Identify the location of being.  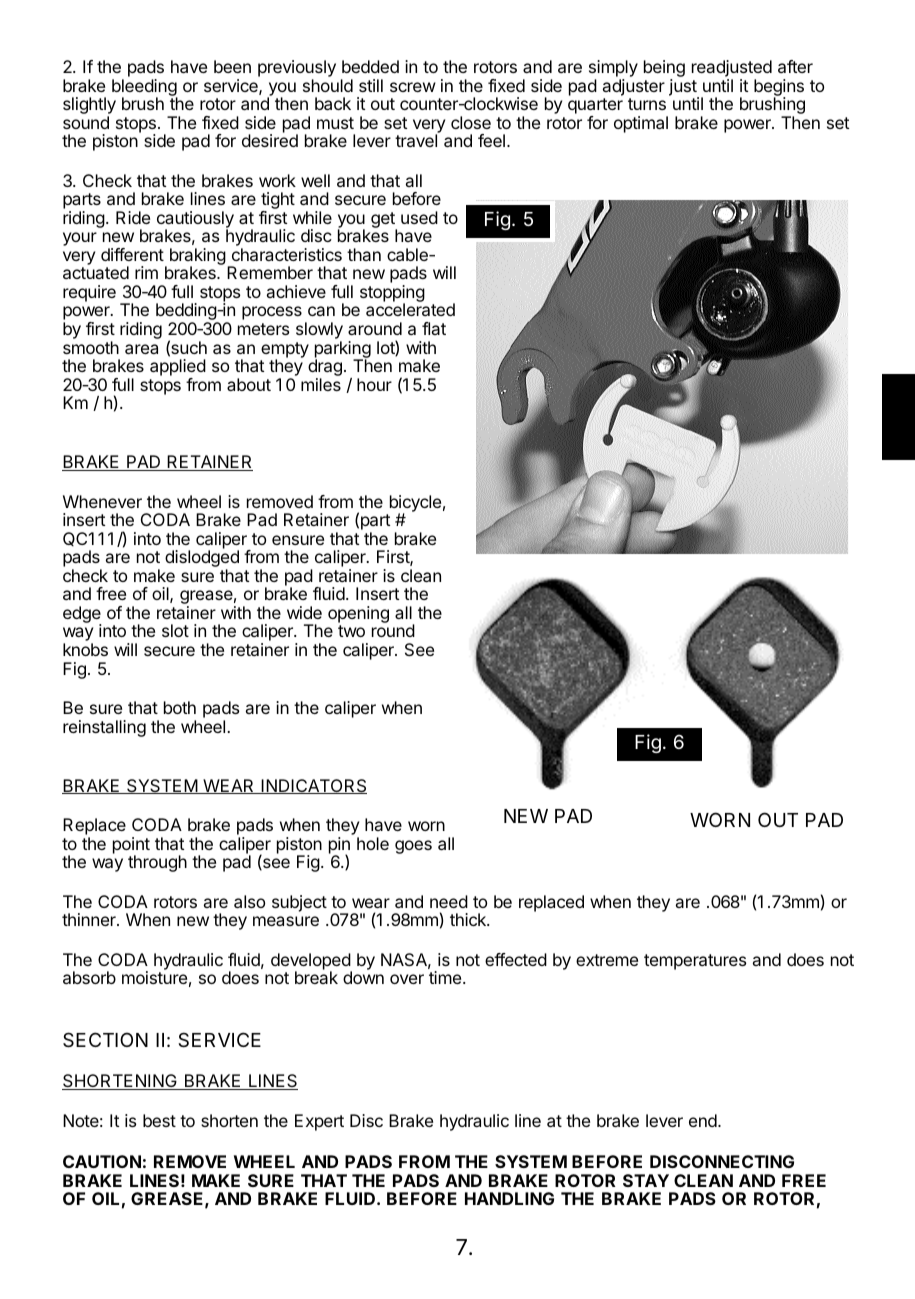
(664, 70).
